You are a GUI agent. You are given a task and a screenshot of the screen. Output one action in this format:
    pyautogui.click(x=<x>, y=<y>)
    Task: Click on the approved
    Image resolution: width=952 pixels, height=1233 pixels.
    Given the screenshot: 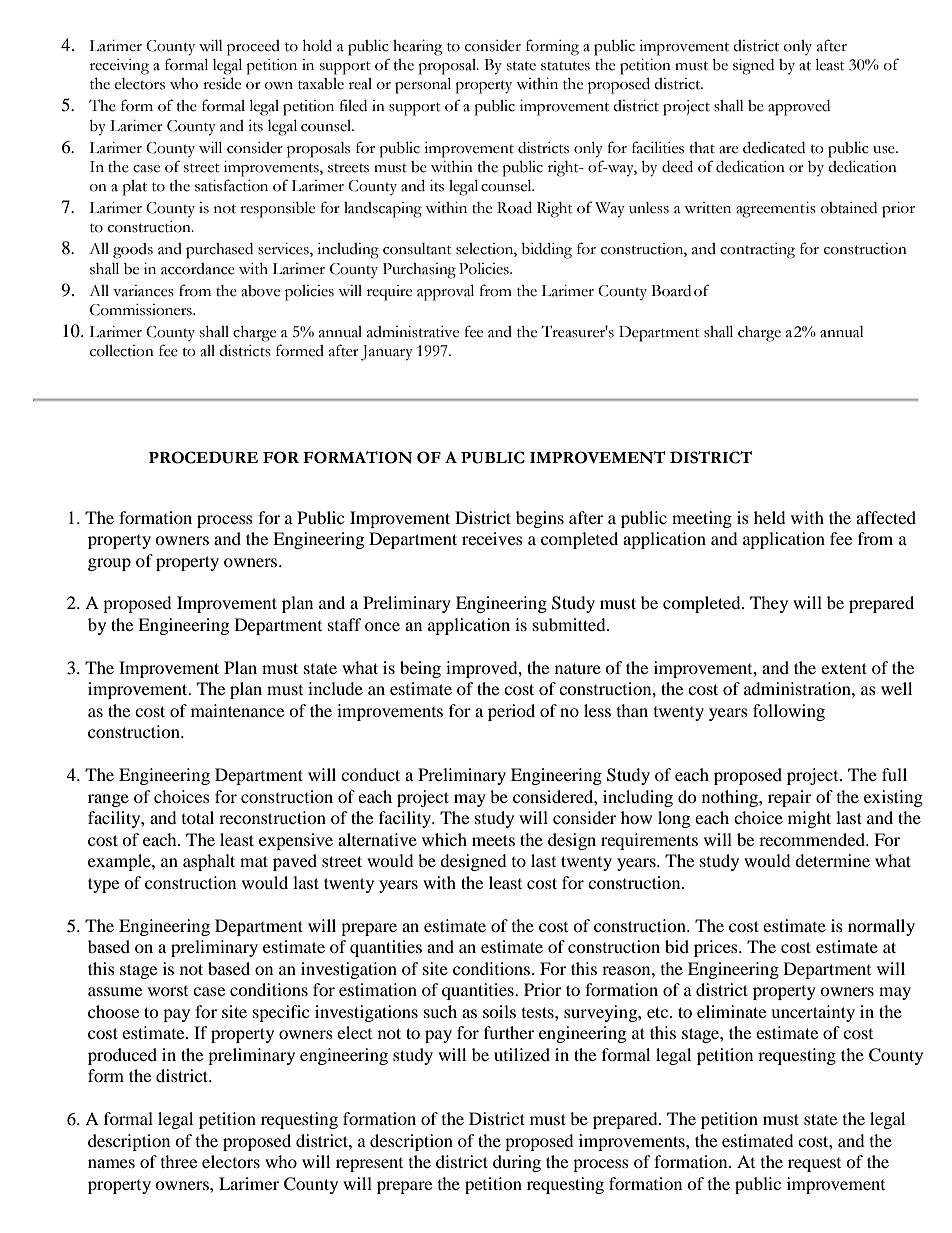 What is the action you would take?
    pyautogui.click(x=799, y=108)
